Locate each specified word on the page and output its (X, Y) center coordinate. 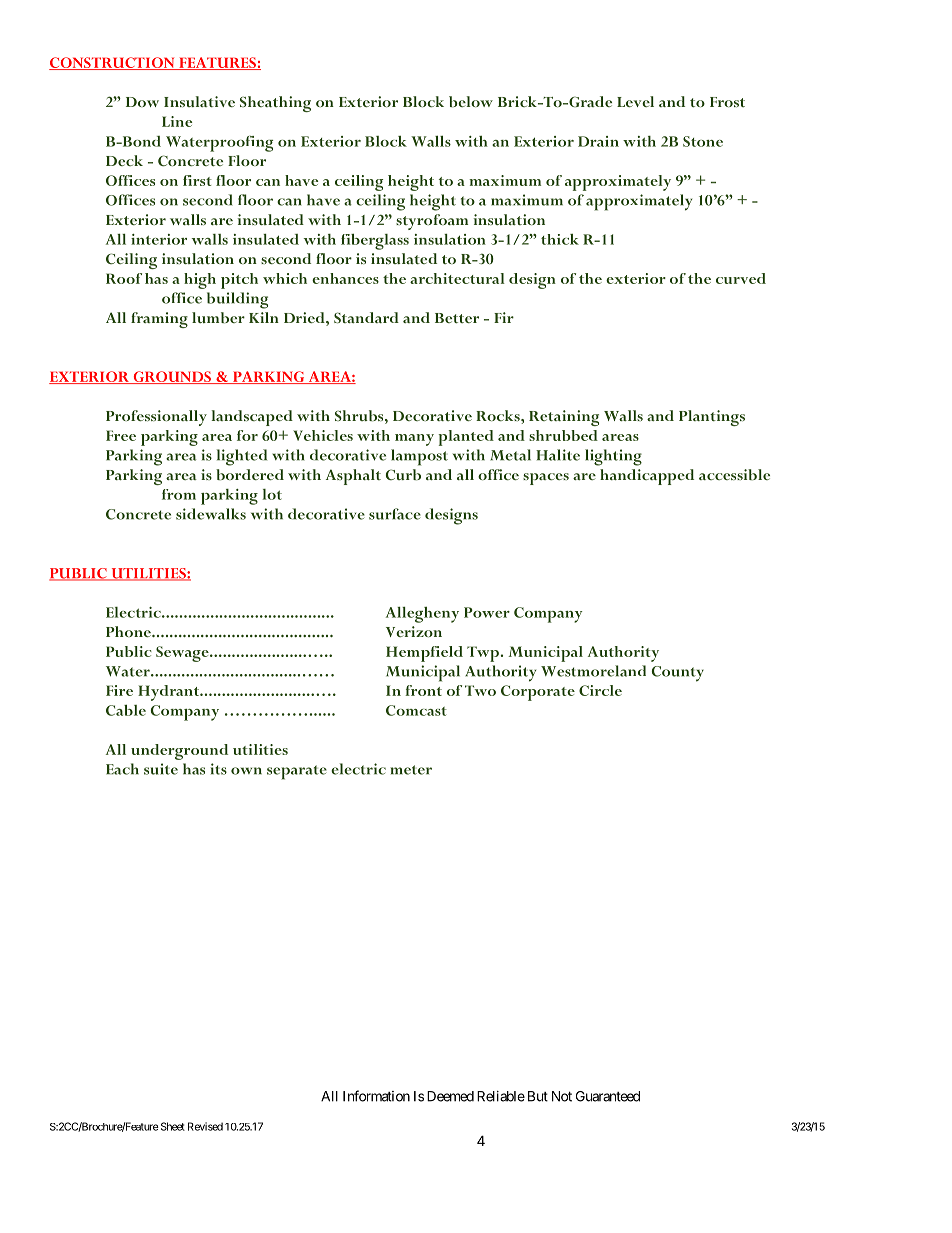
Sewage (183, 654)
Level (635, 101)
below (471, 102)
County (678, 674)
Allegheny (422, 615)
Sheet (171, 1126)
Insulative (199, 101)
